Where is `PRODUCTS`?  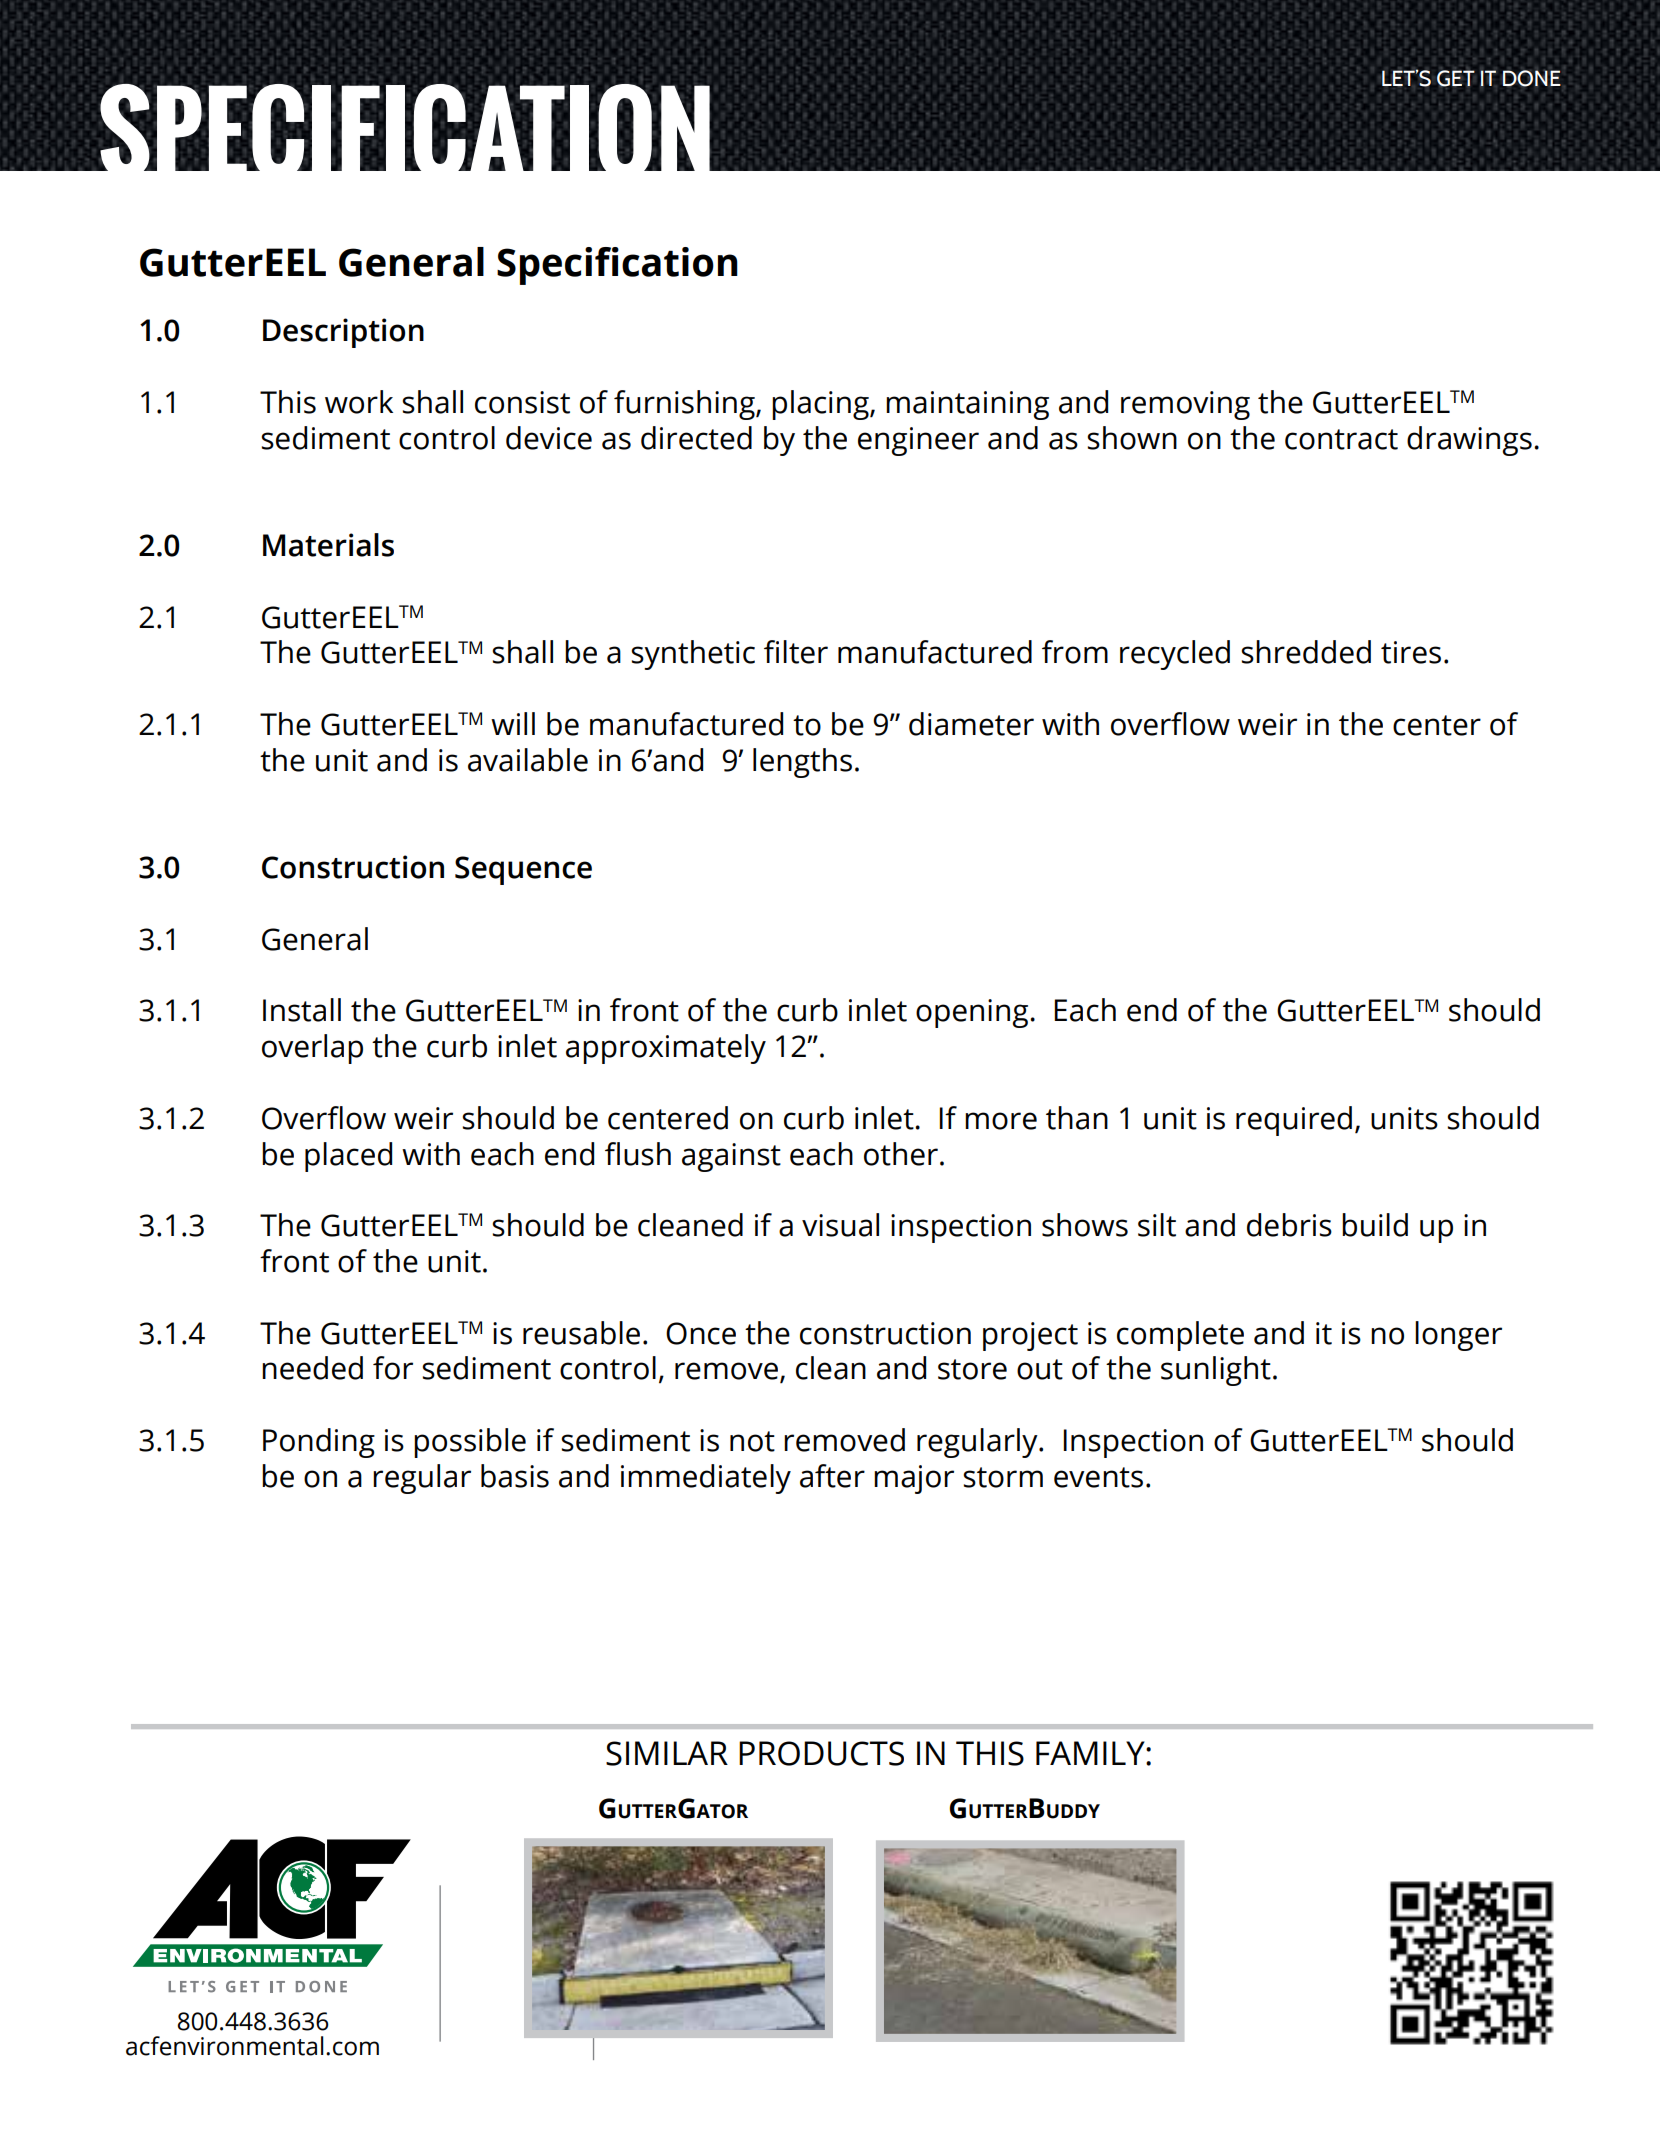 PRODUCTS is located at coordinates (821, 1753).
